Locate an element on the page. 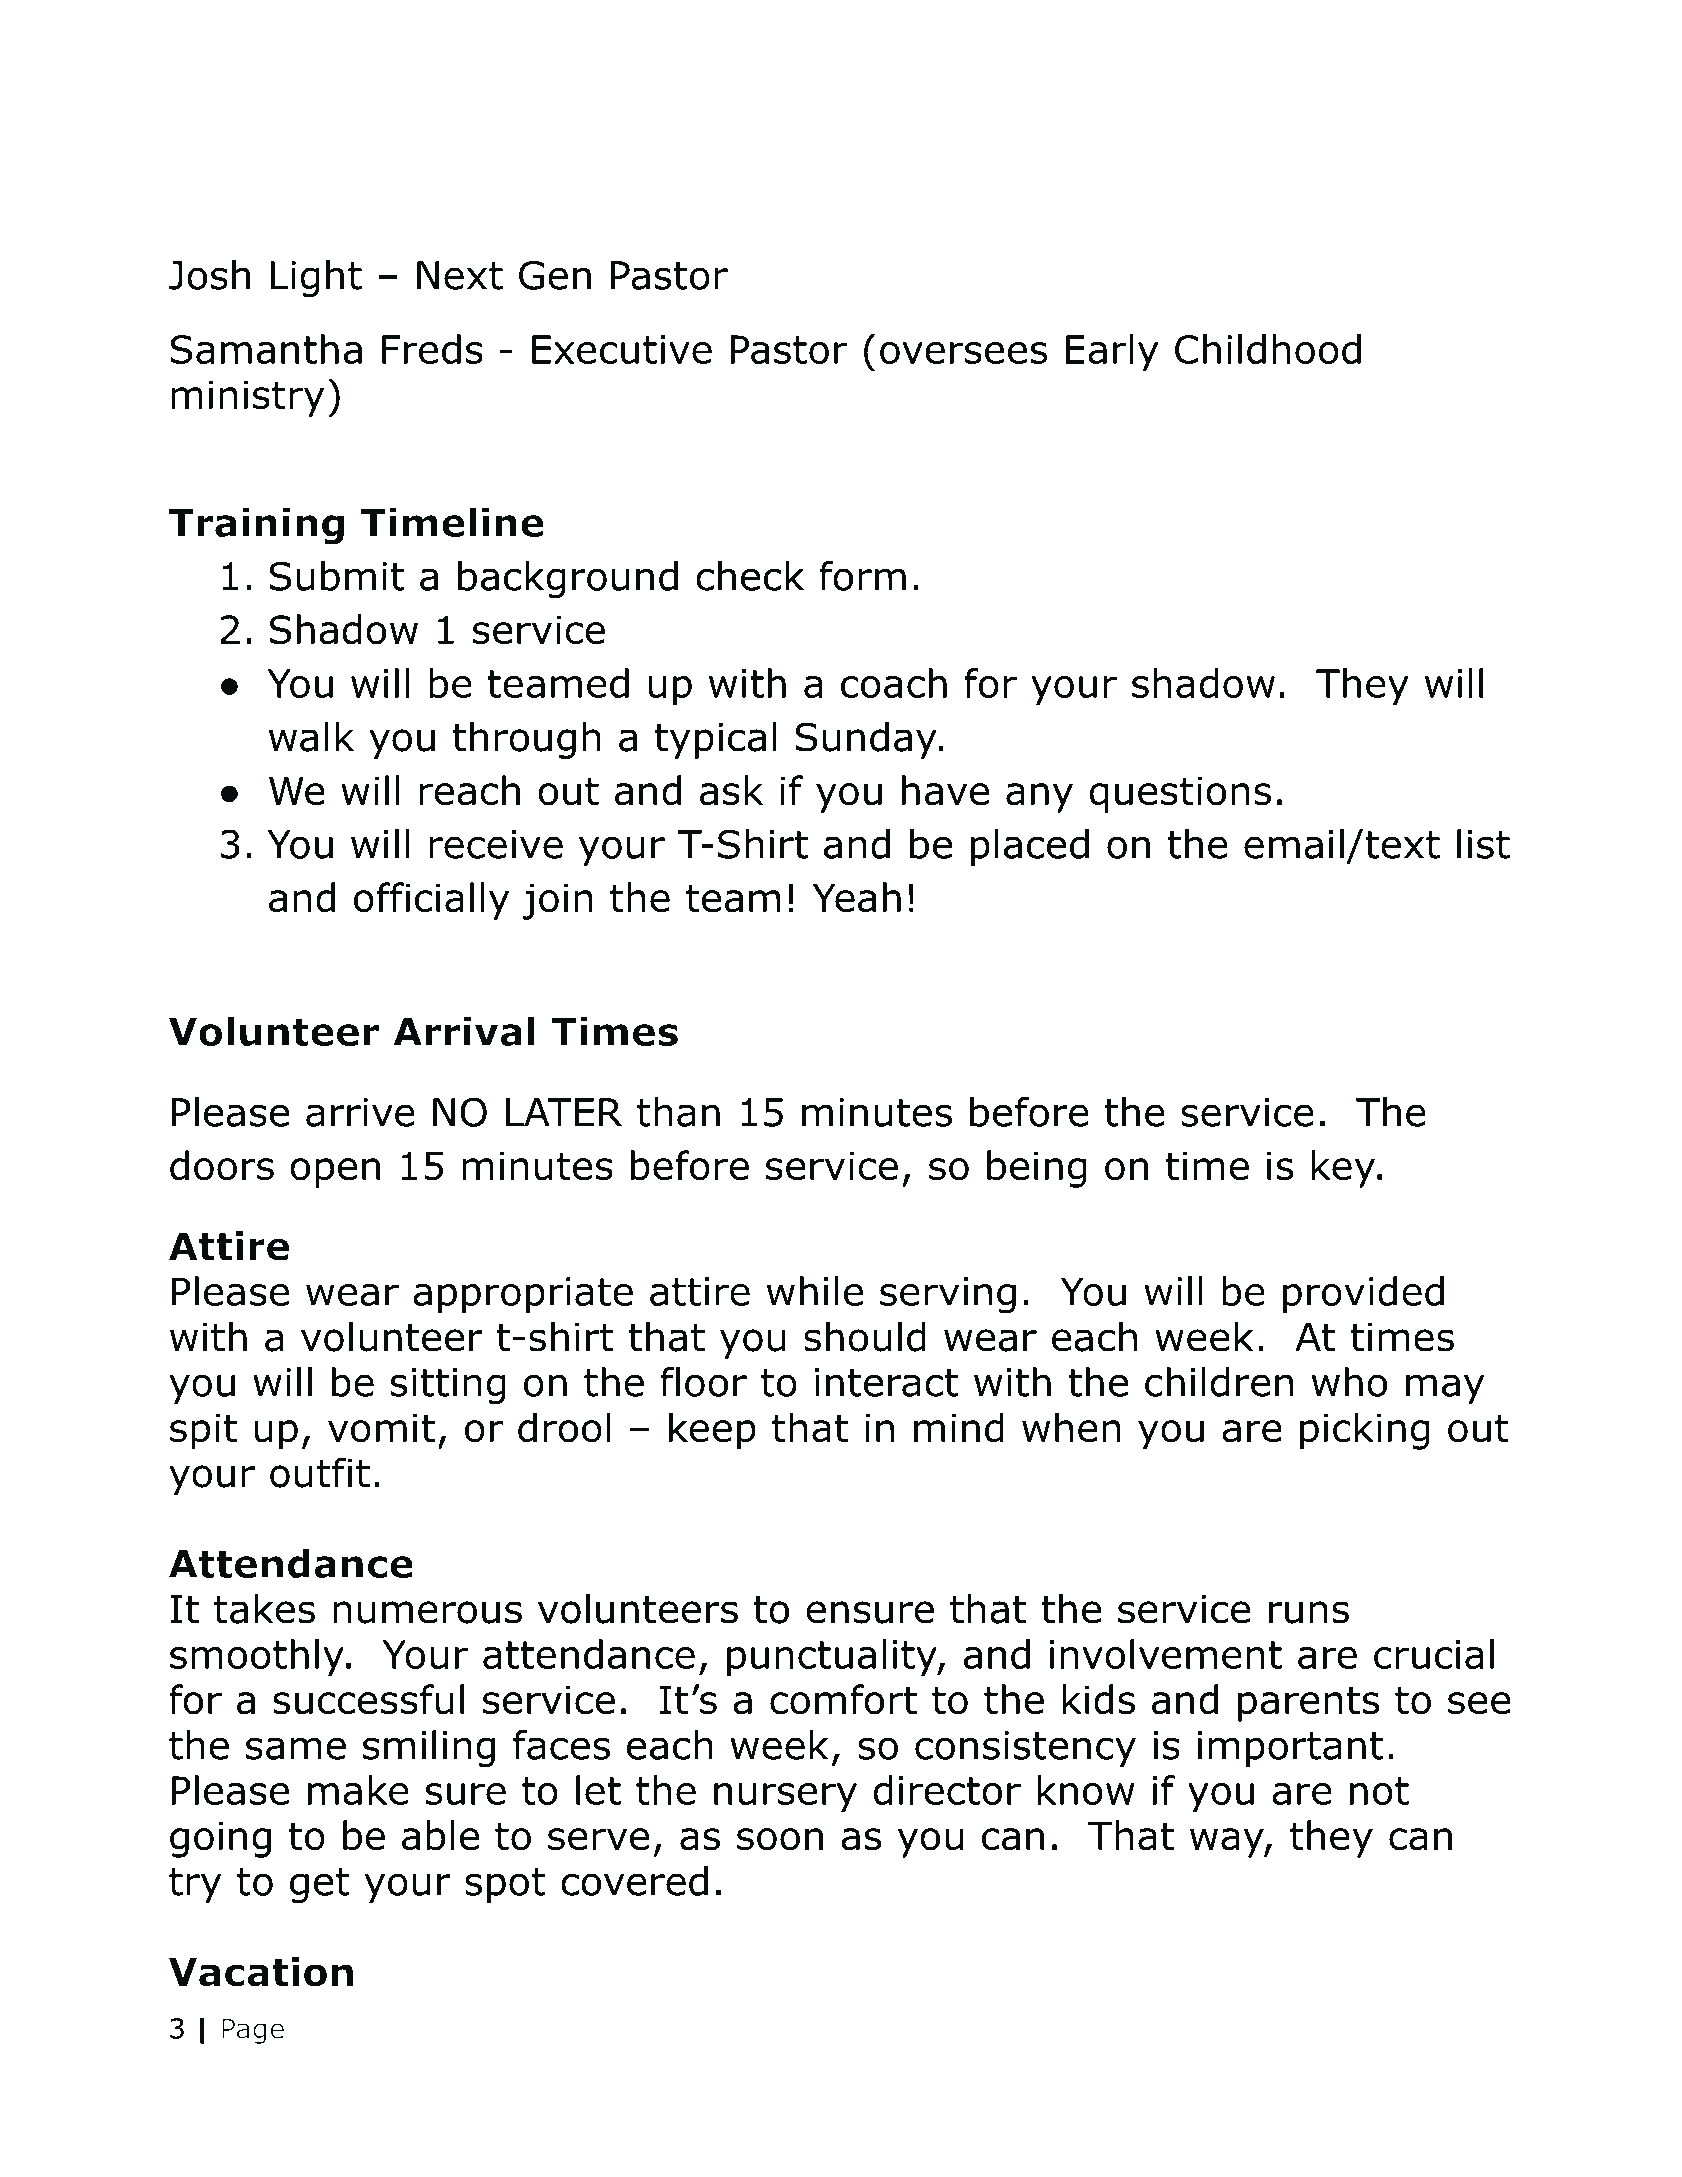 Image resolution: width=1682 pixels, height=2177 pixels. soon is located at coordinates (780, 1839).
